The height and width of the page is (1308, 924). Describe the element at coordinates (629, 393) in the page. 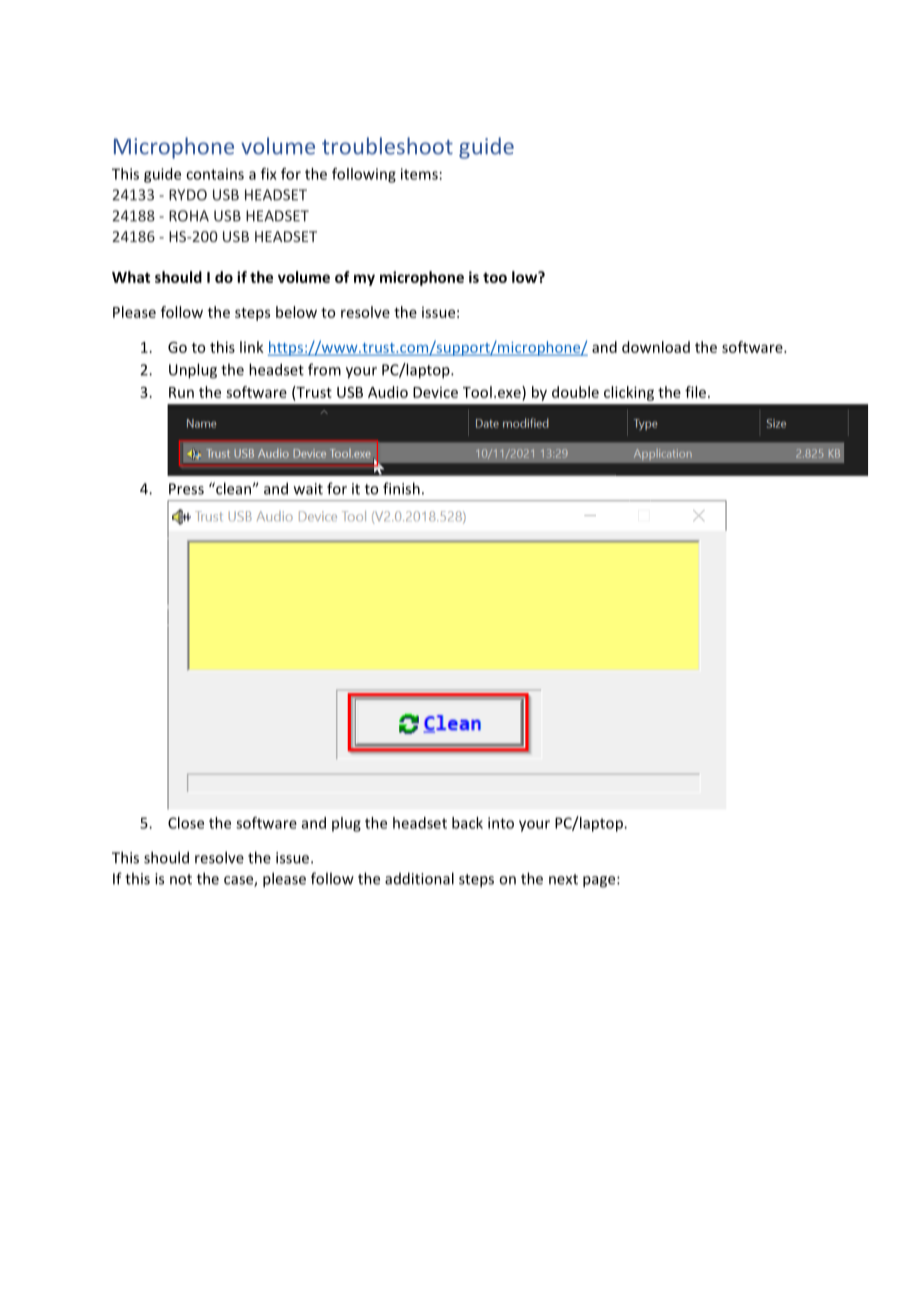

I see `clicking` at that location.
